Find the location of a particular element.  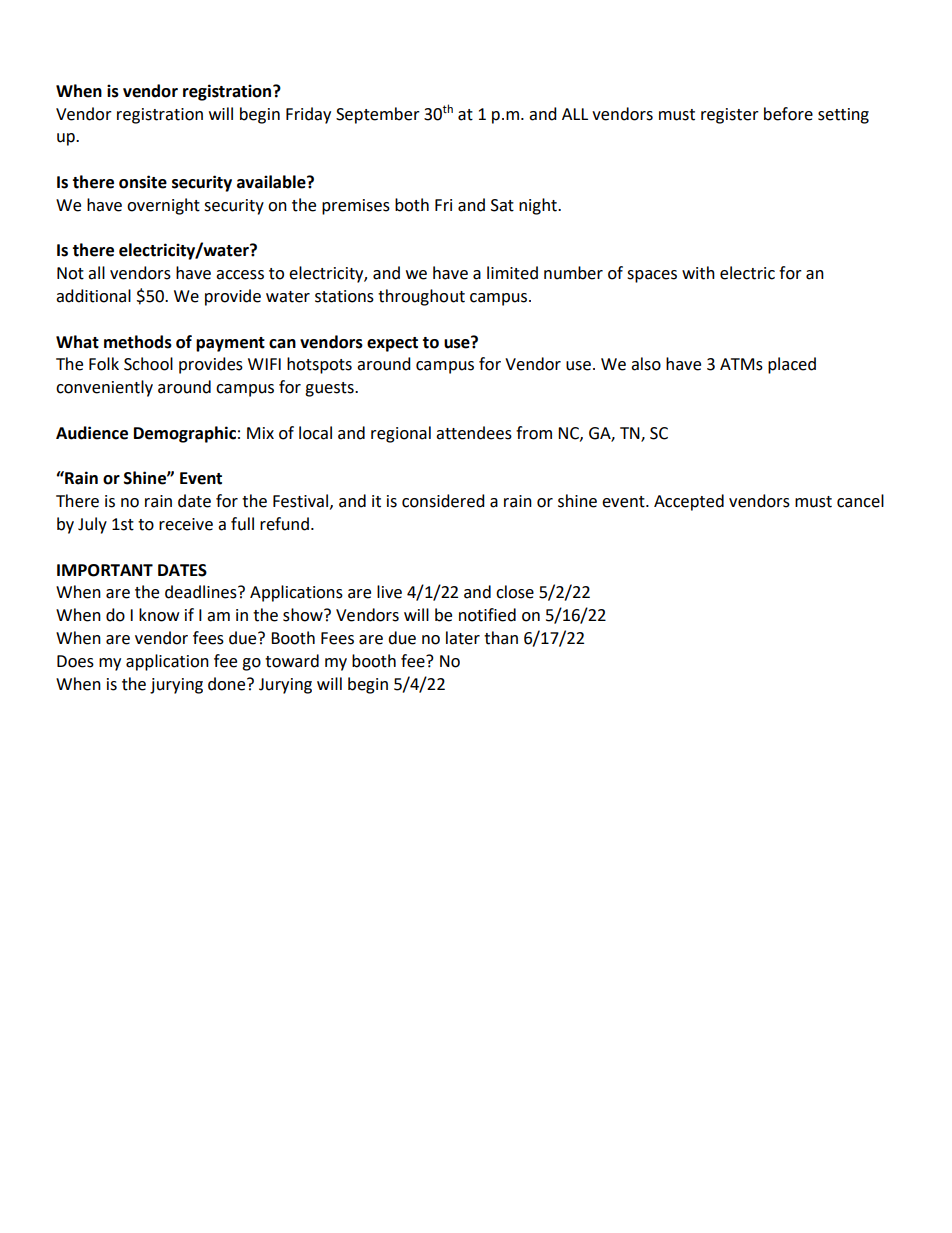

considered is located at coordinates (443, 501).
